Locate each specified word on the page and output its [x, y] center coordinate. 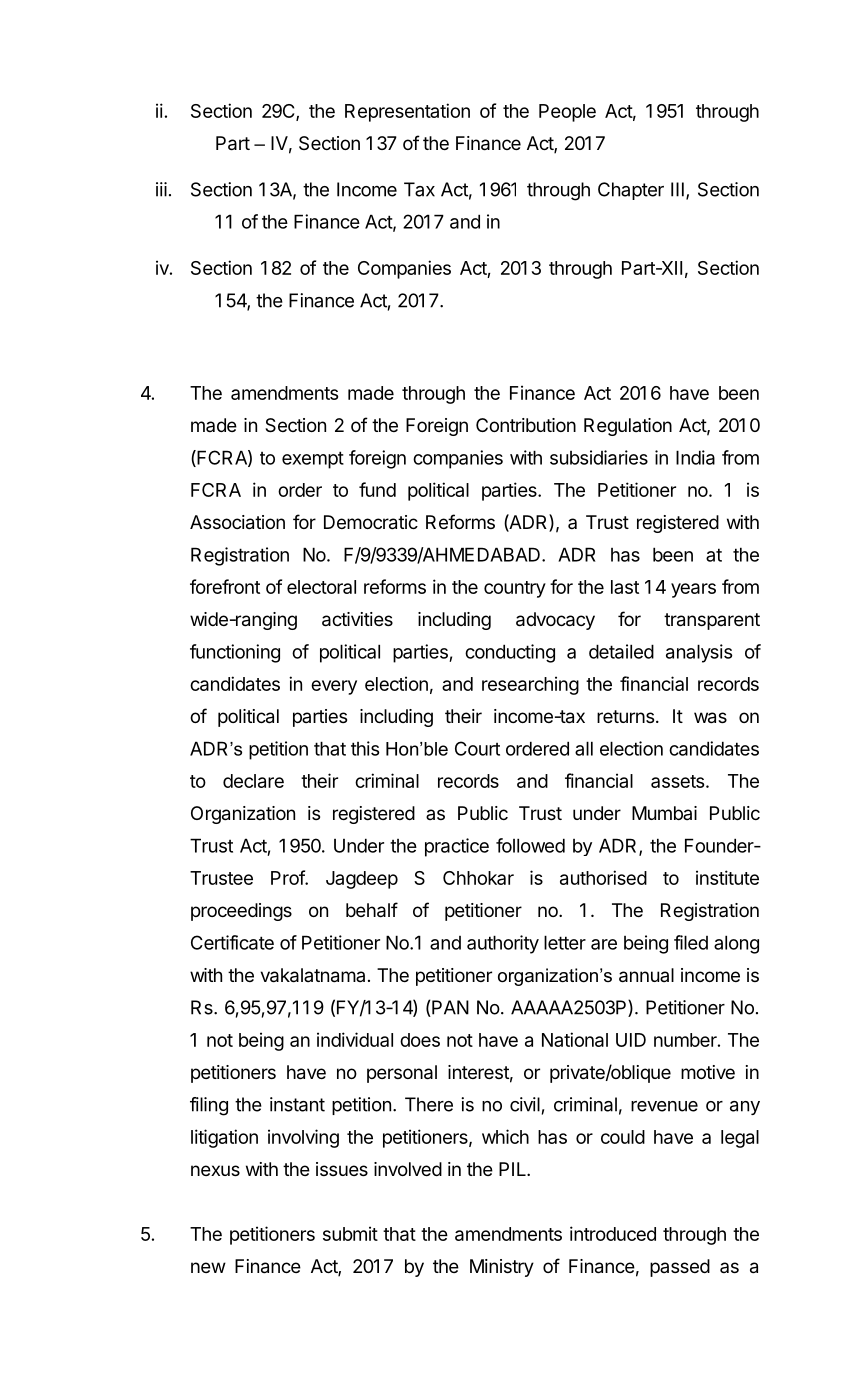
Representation [407, 112]
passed [680, 1268]
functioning [235, 653]
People [567, 113]
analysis [699, 653]
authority [503, 944]
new [208, 1267]
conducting [510, 653]
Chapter [631, 191]
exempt [313, 460]
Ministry [502, 1268]
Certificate [232, 942]
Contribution [526, 425]
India [695, 457]
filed [691, 942]
